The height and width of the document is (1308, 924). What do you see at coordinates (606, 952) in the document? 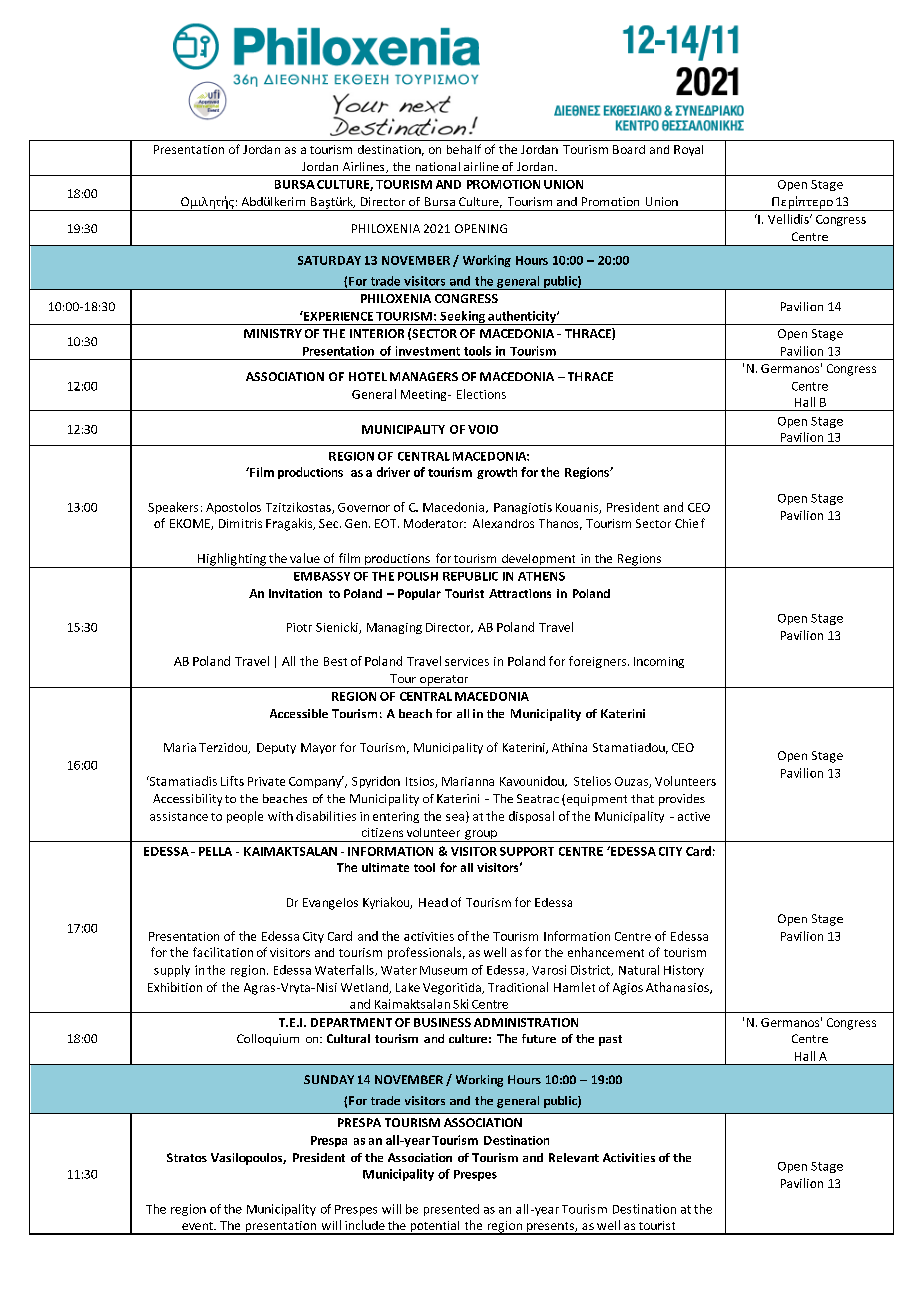
I see `enhancement` at bounding box center [606, 952].
